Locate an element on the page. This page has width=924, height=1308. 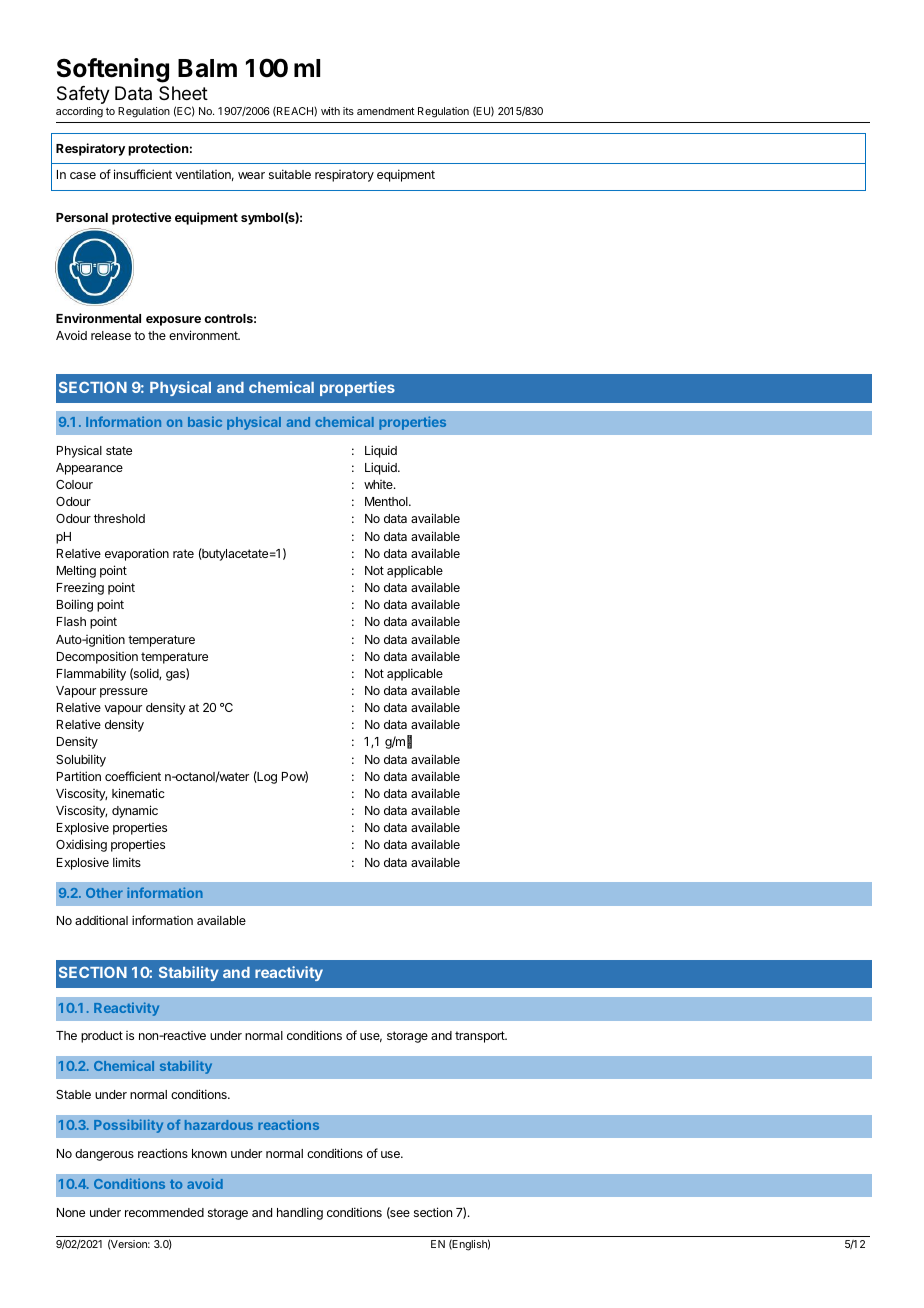
rate is located at coordinates (183, 553).
